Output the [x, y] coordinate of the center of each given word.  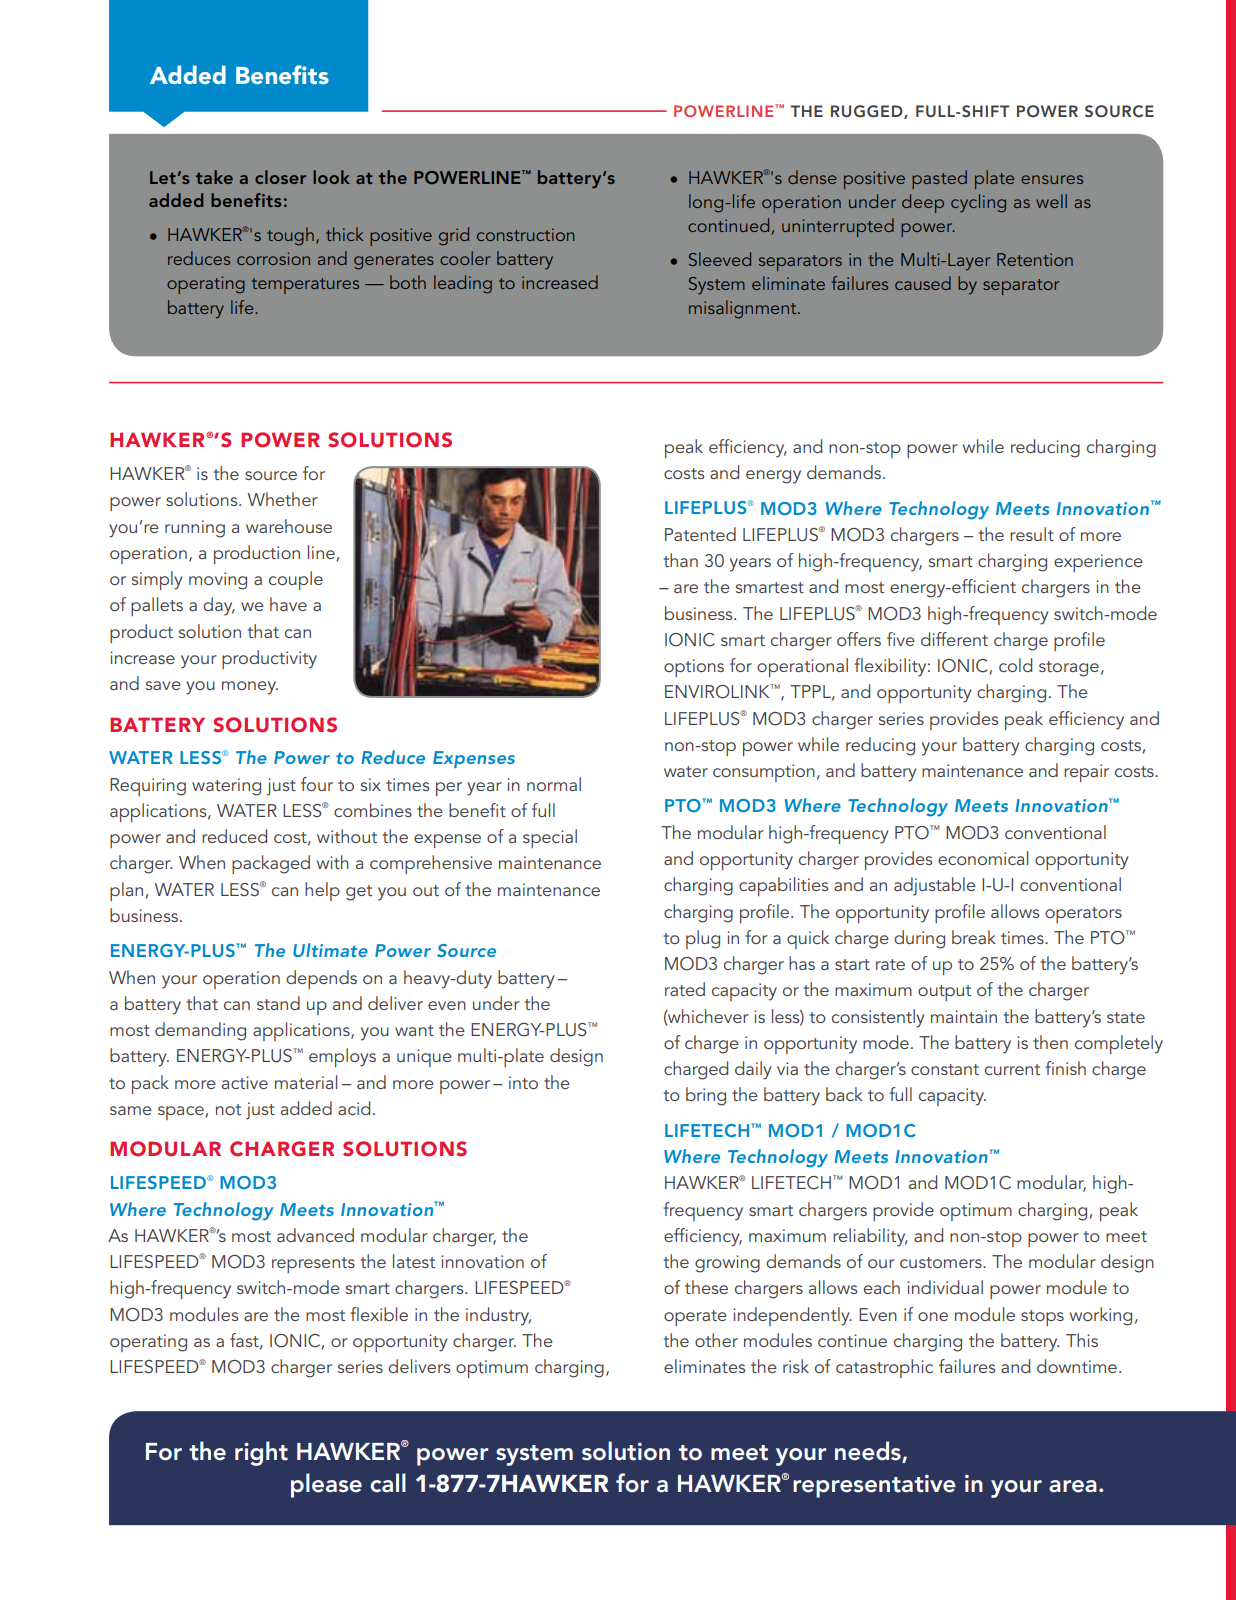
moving [218, 581]
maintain [964, 1016]
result [1032, 534]
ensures [1052, 179]
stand [278, 1003]
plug [703, 939]
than [680, 560]
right [261, 1453]
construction [525, 234]
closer [280, 177]
